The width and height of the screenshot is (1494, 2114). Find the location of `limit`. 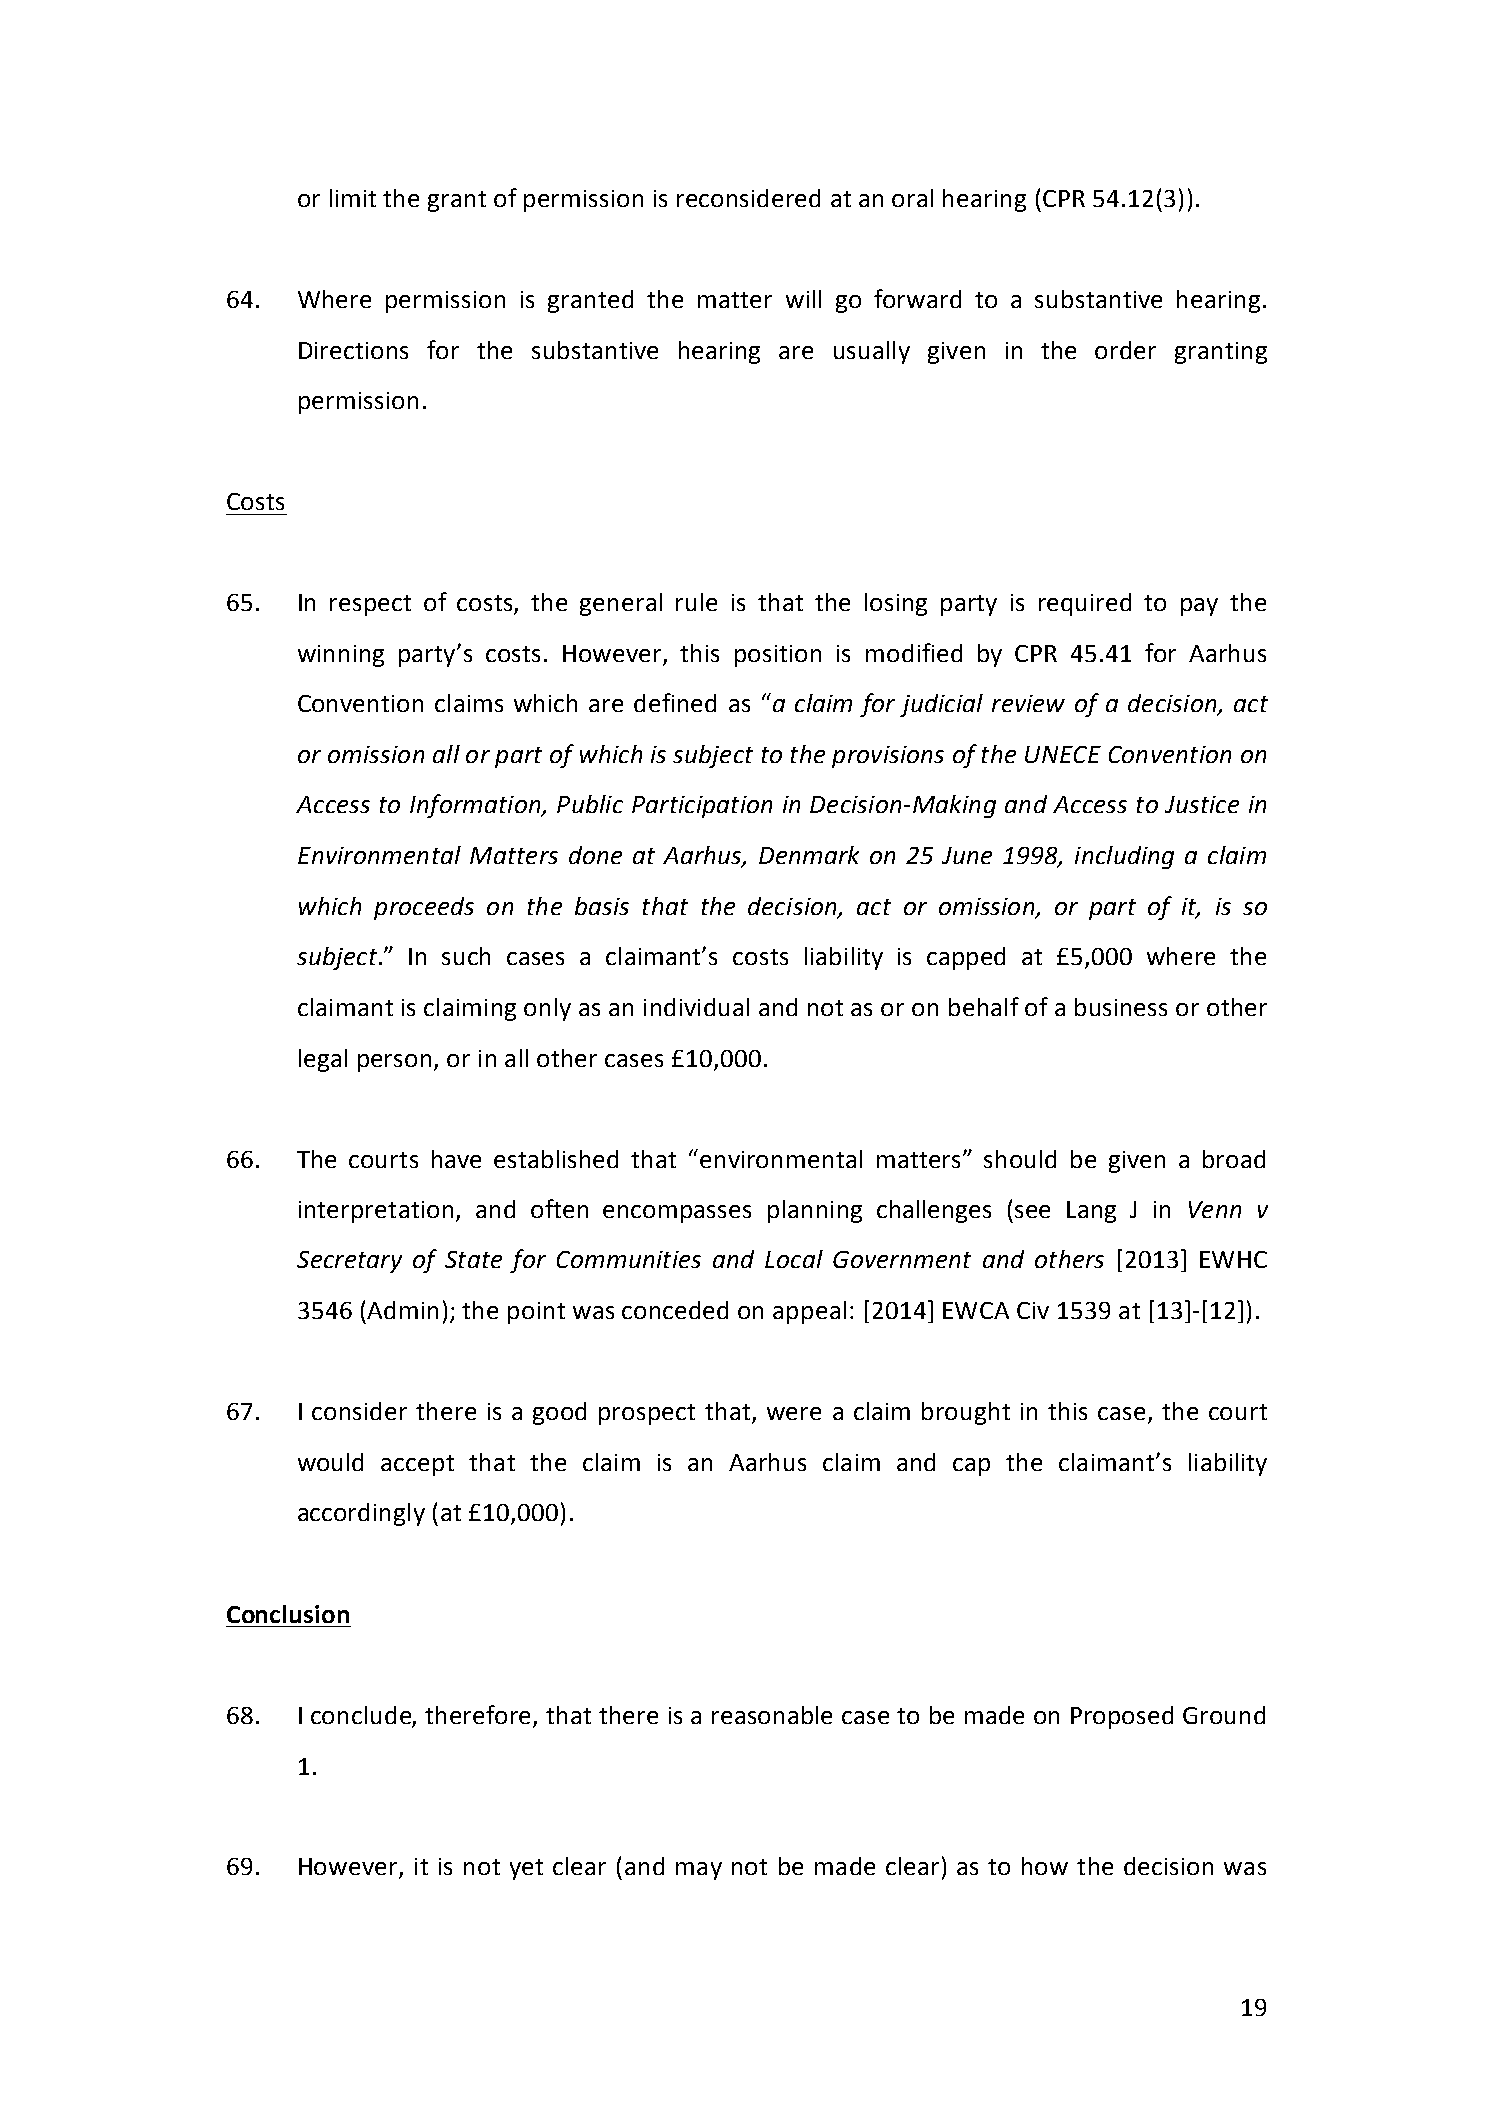

limit is located at coordinates (353, 198).
